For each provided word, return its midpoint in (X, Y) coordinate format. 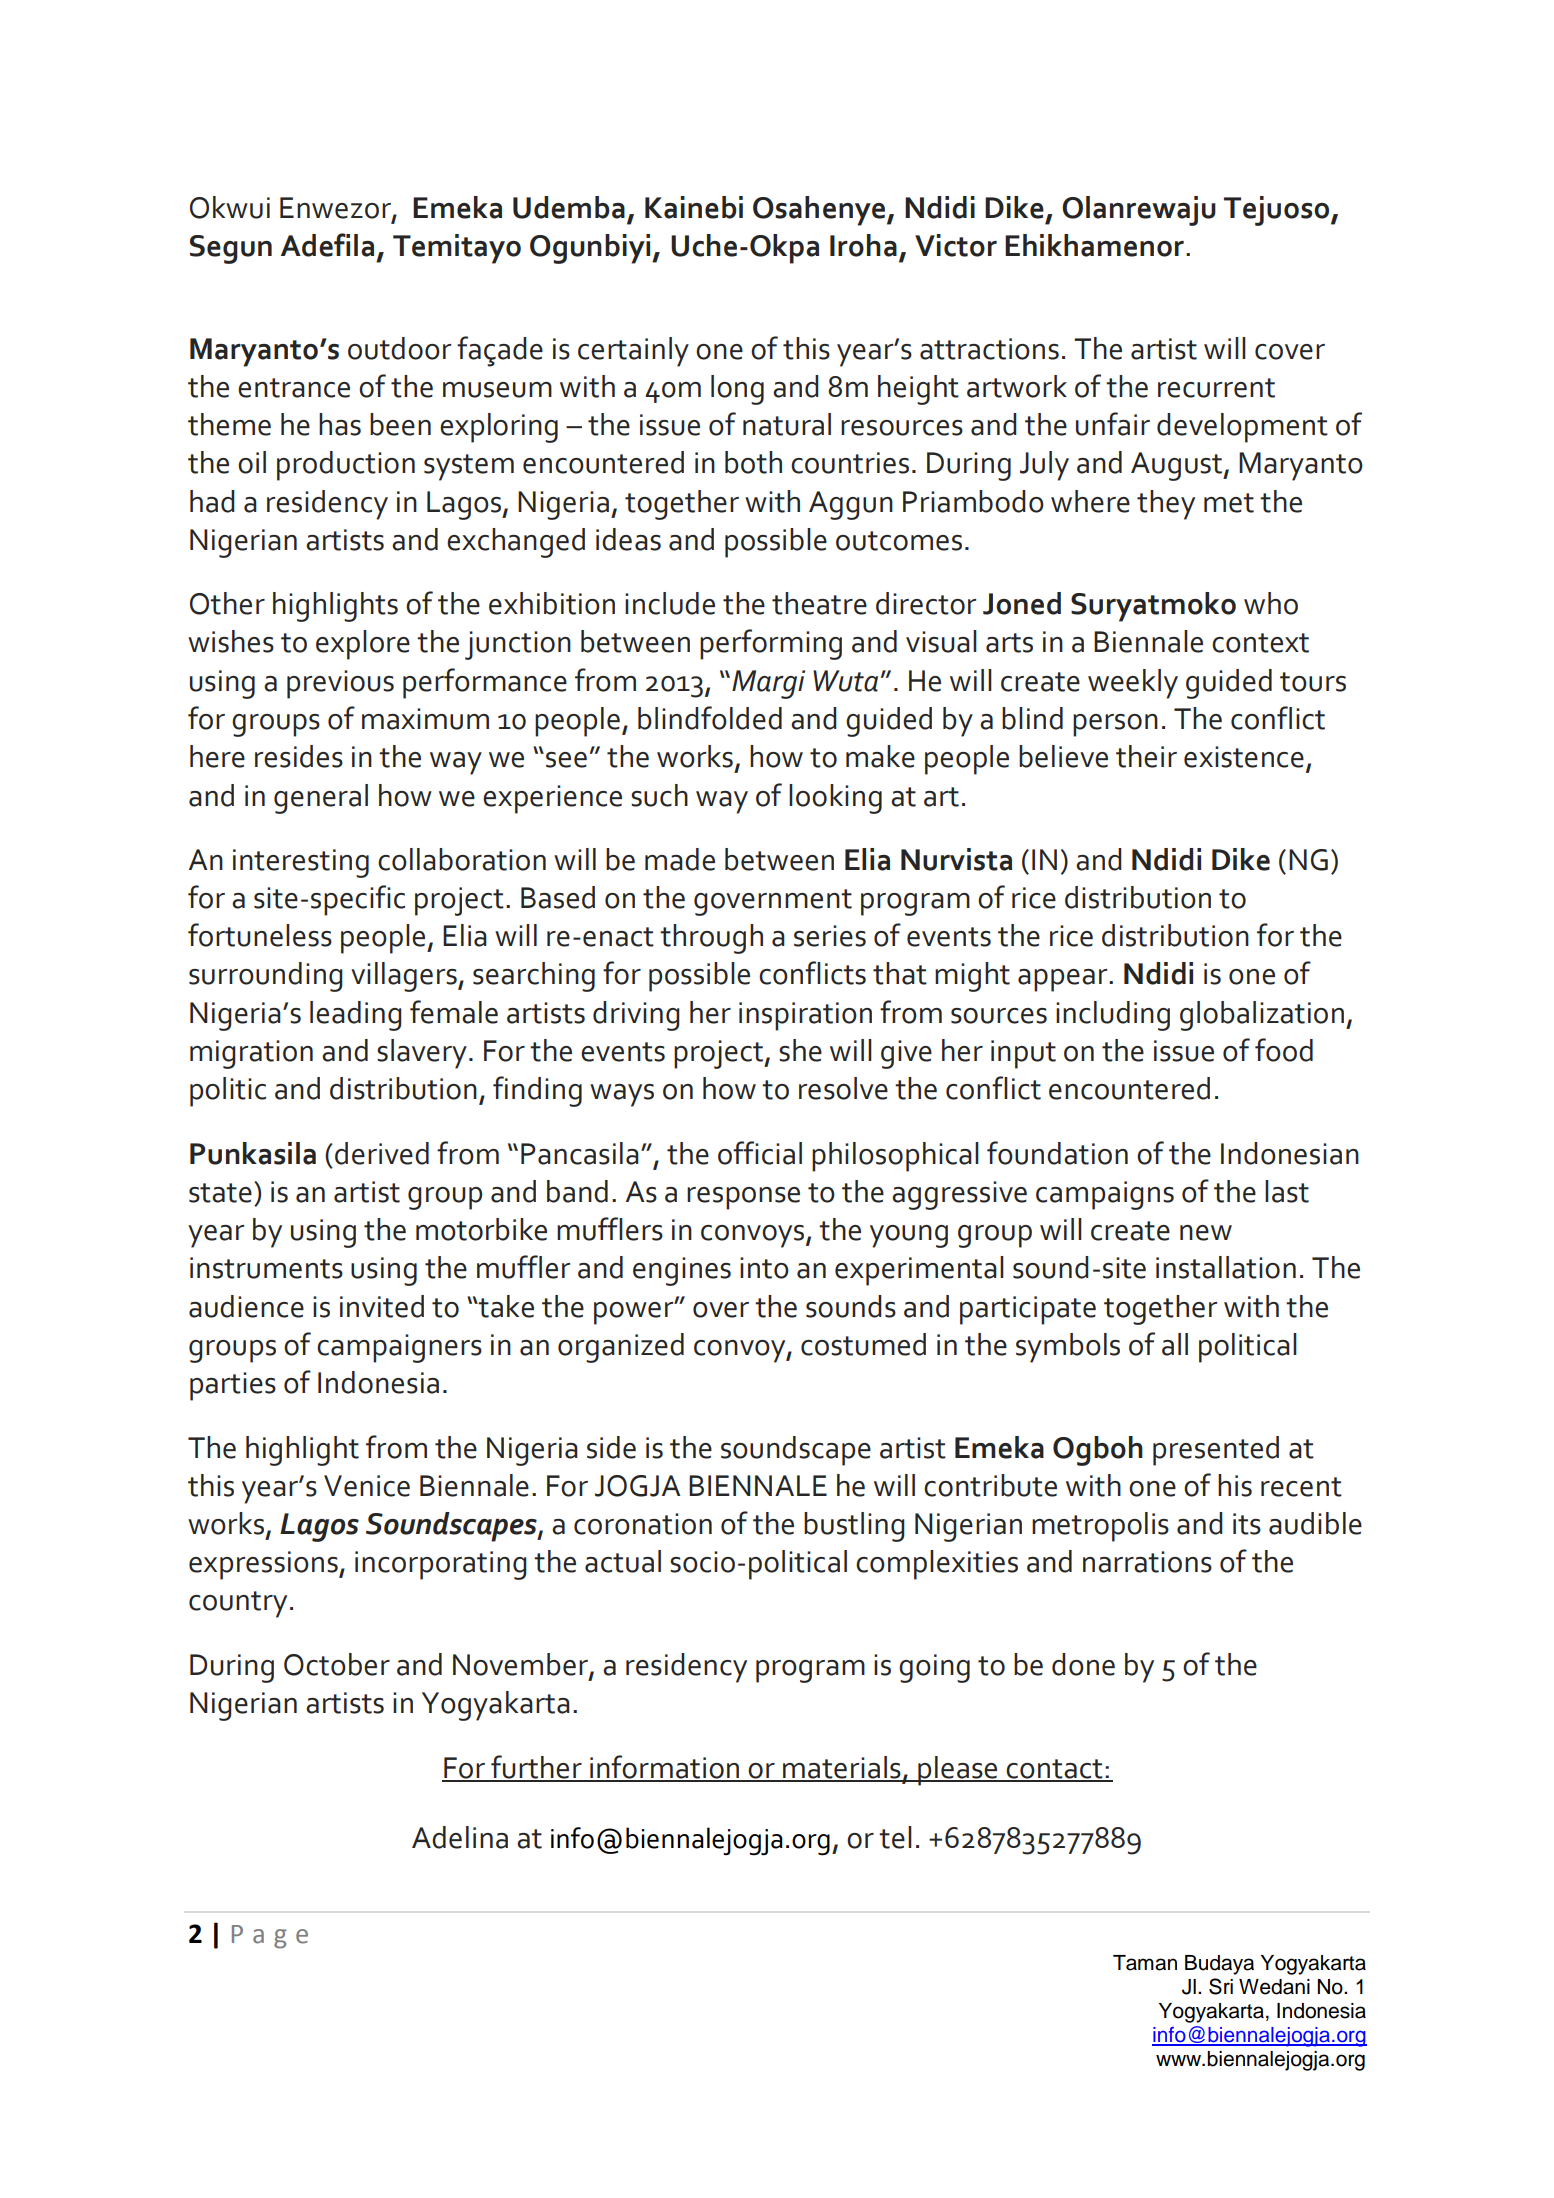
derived (382, 1153)
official (760, 1153)
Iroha (863, 245)
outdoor (399, 348)
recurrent (1216, 388)
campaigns (1105, 1195)
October (337, 1664)
